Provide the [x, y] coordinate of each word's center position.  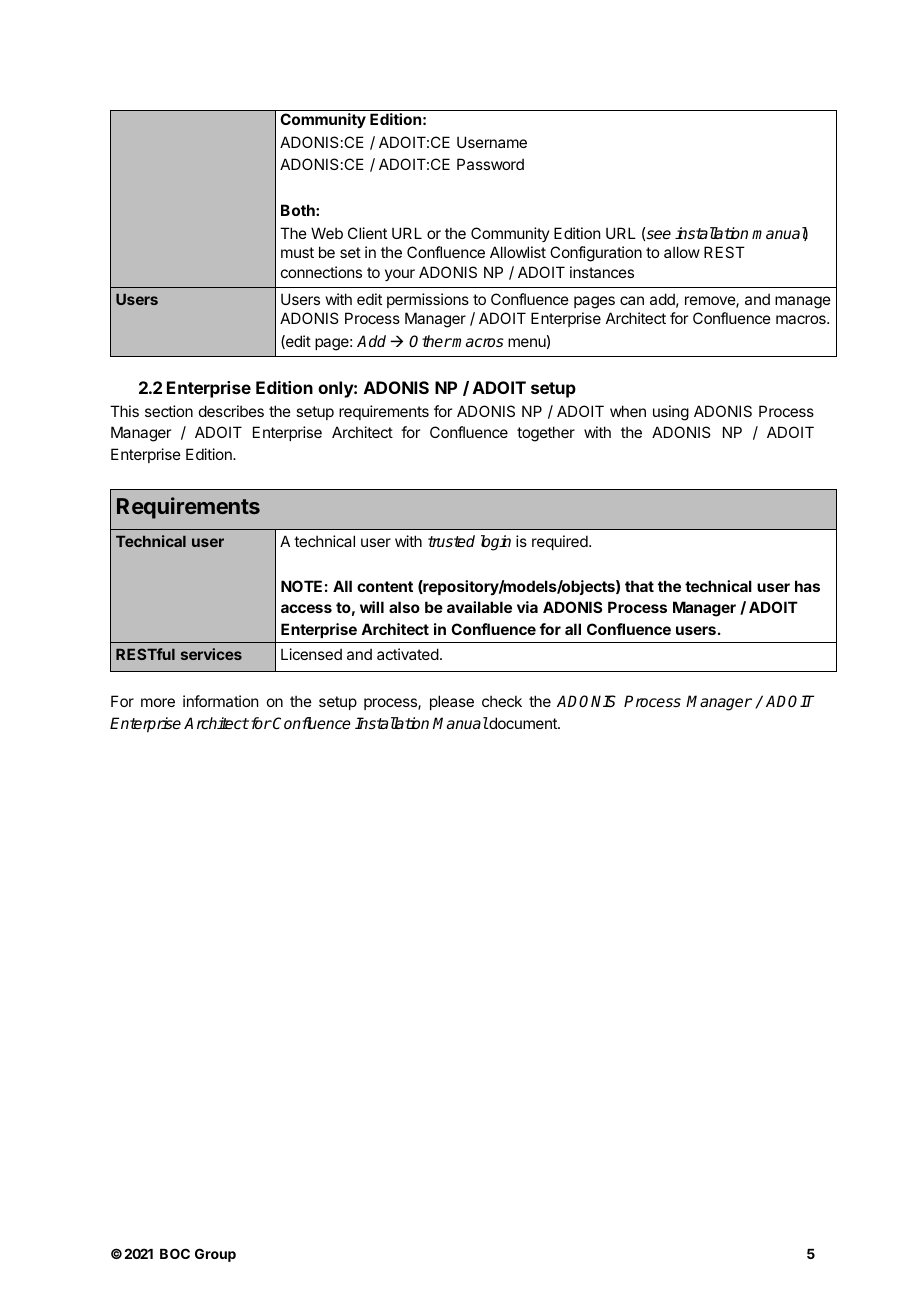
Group [215, 1255]
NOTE [301, 586]
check [502, 701]
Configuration [596, 254]
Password [490, 164]
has [807, 586]
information [220, 701]
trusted [451, 541]
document [523, 723]
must [297, 252]
